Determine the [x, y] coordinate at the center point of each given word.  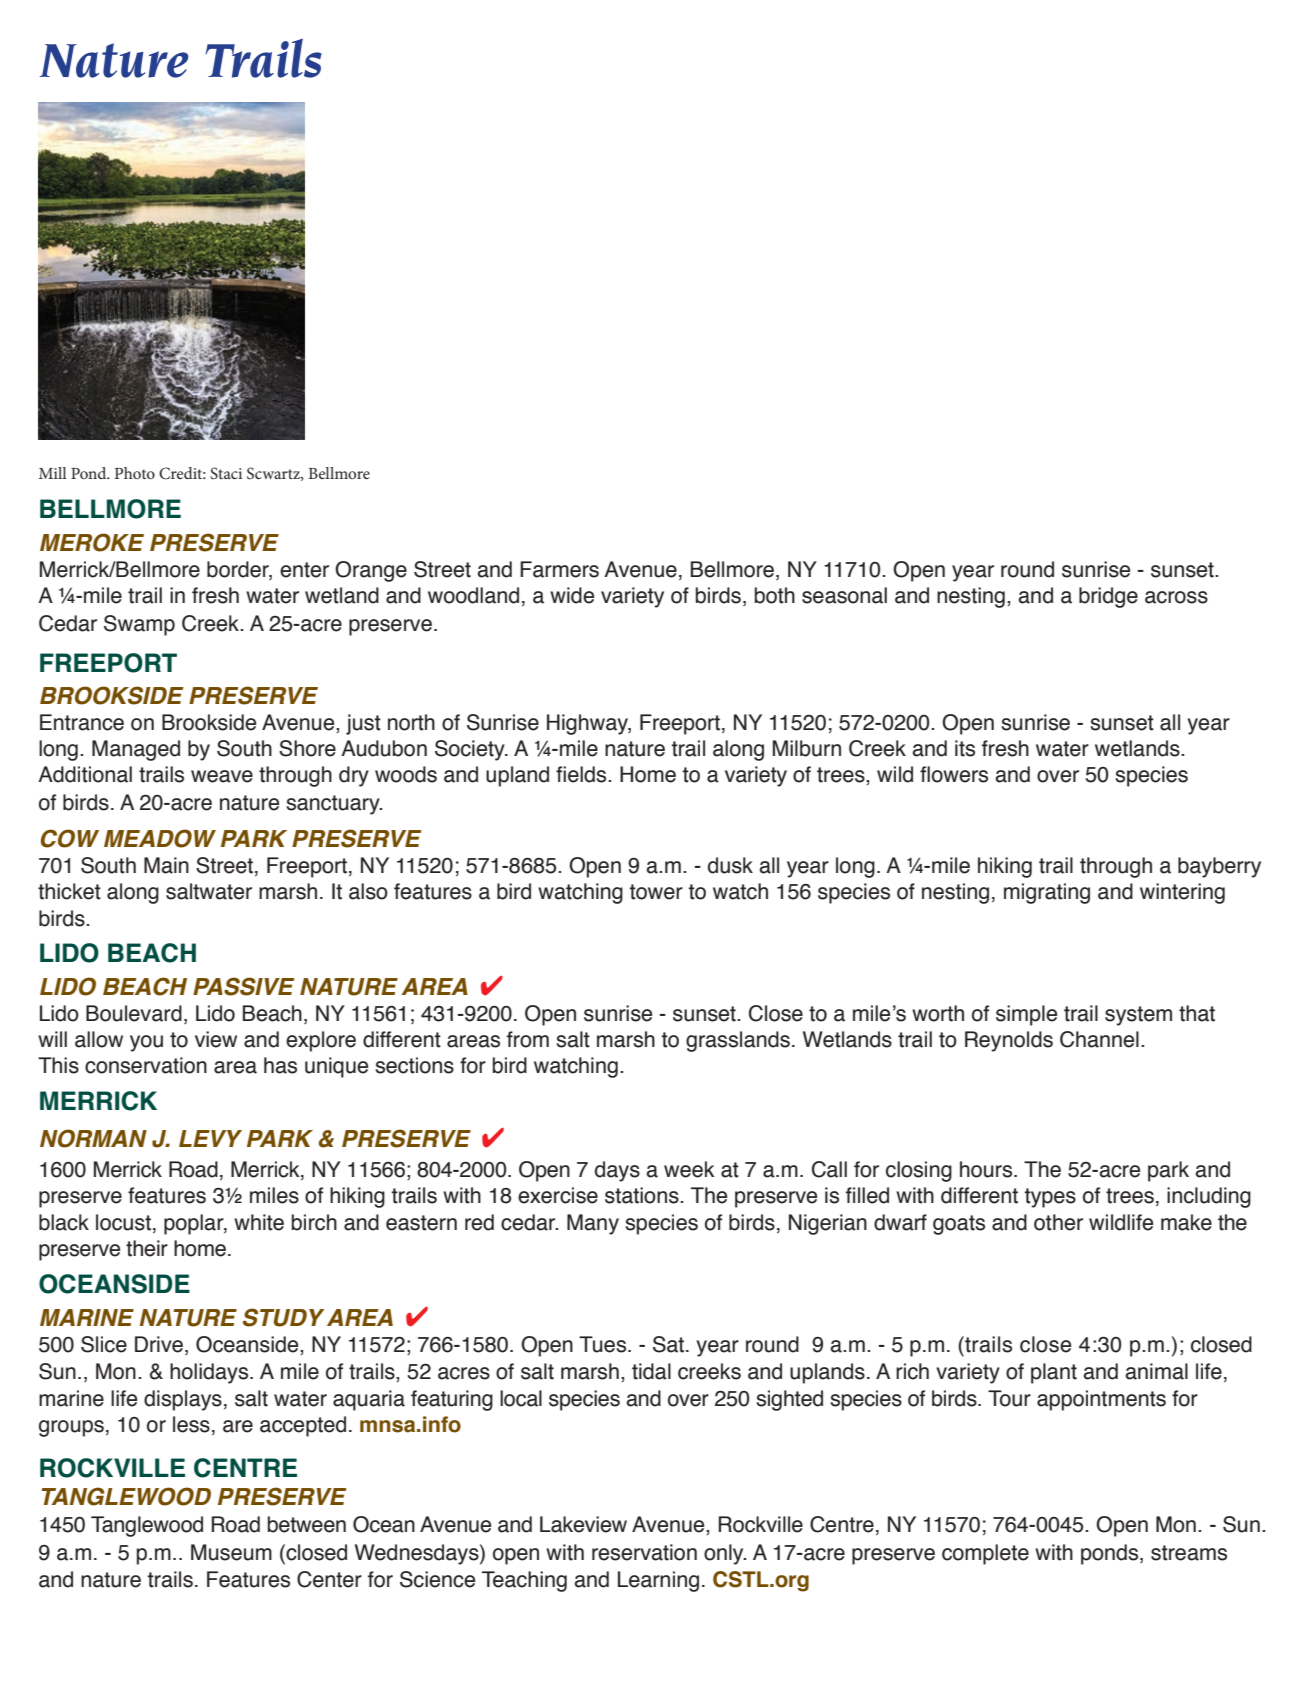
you [146, 1043]
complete [985, 1554]
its [965, 748]
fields [582, 774]
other [1058, 1222]
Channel [1099, 1039]
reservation [644, 1552]
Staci [226, 473]
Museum [231, 1552]
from [528, 1039]
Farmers [559, 569]
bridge [1108, 597]
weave [222, 776]
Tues [604, 1344]
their [147, 1248]
